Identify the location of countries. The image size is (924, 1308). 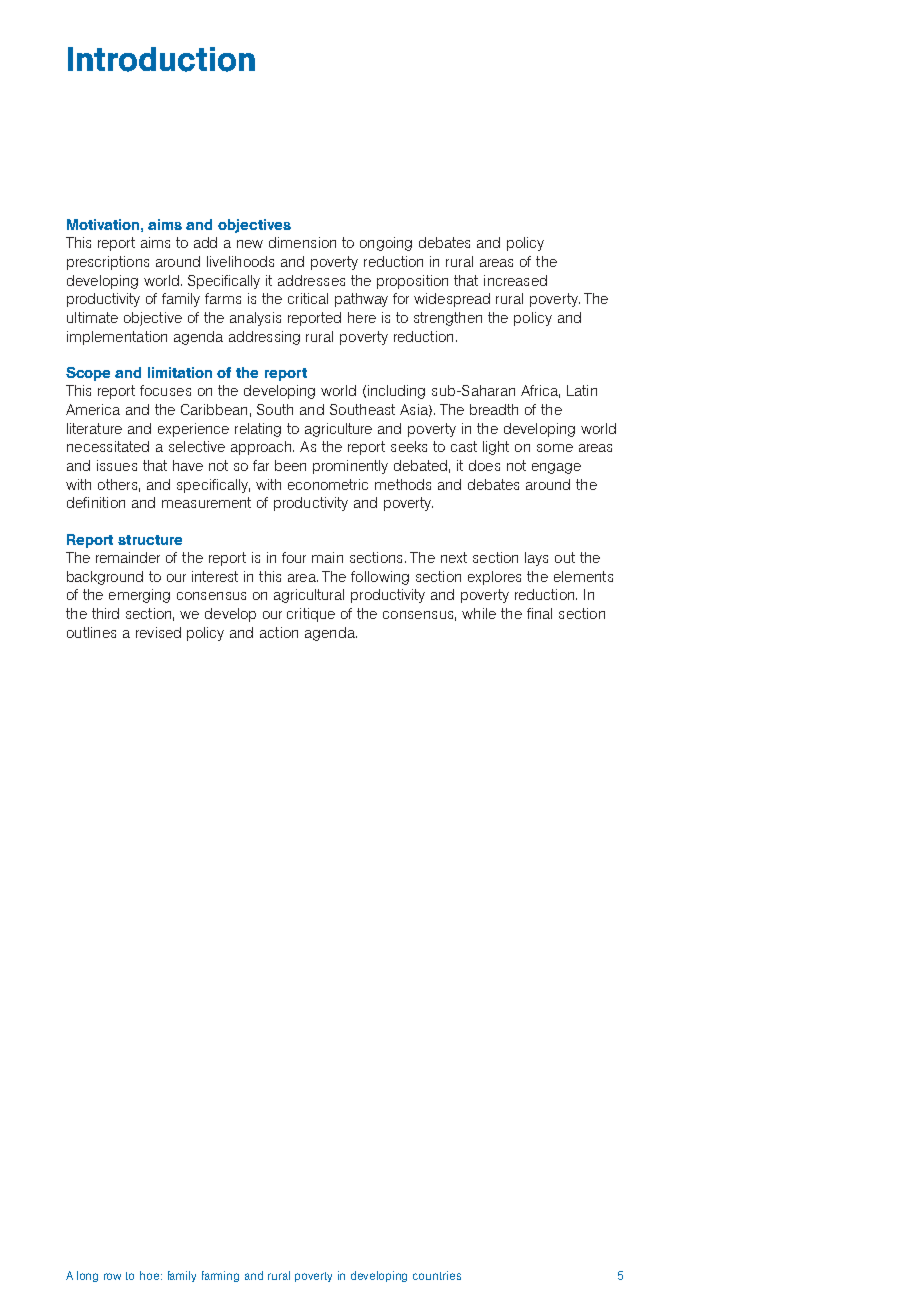
(437, 1275).
